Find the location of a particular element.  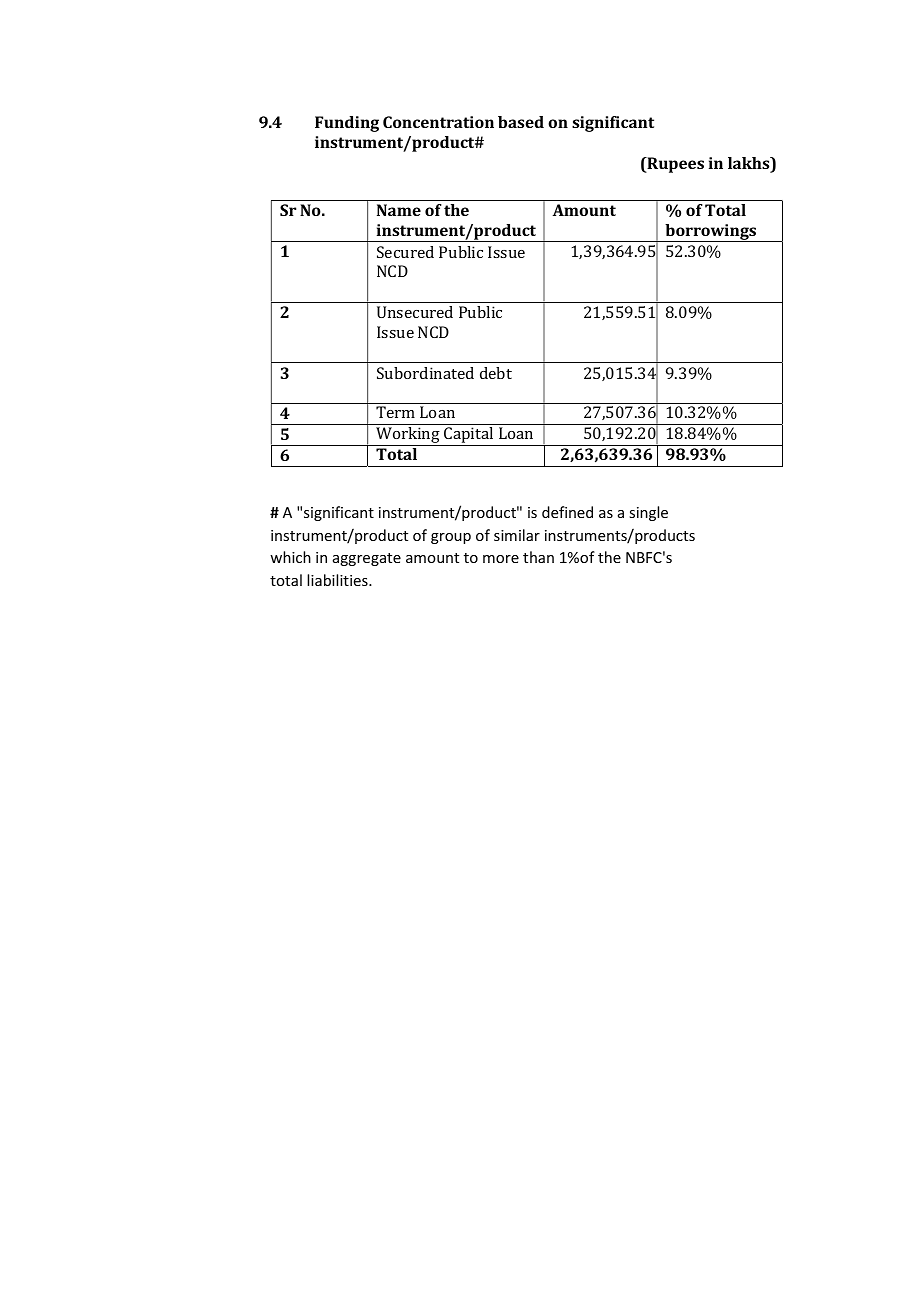

Rupees is located at coordinates (674, 165).
